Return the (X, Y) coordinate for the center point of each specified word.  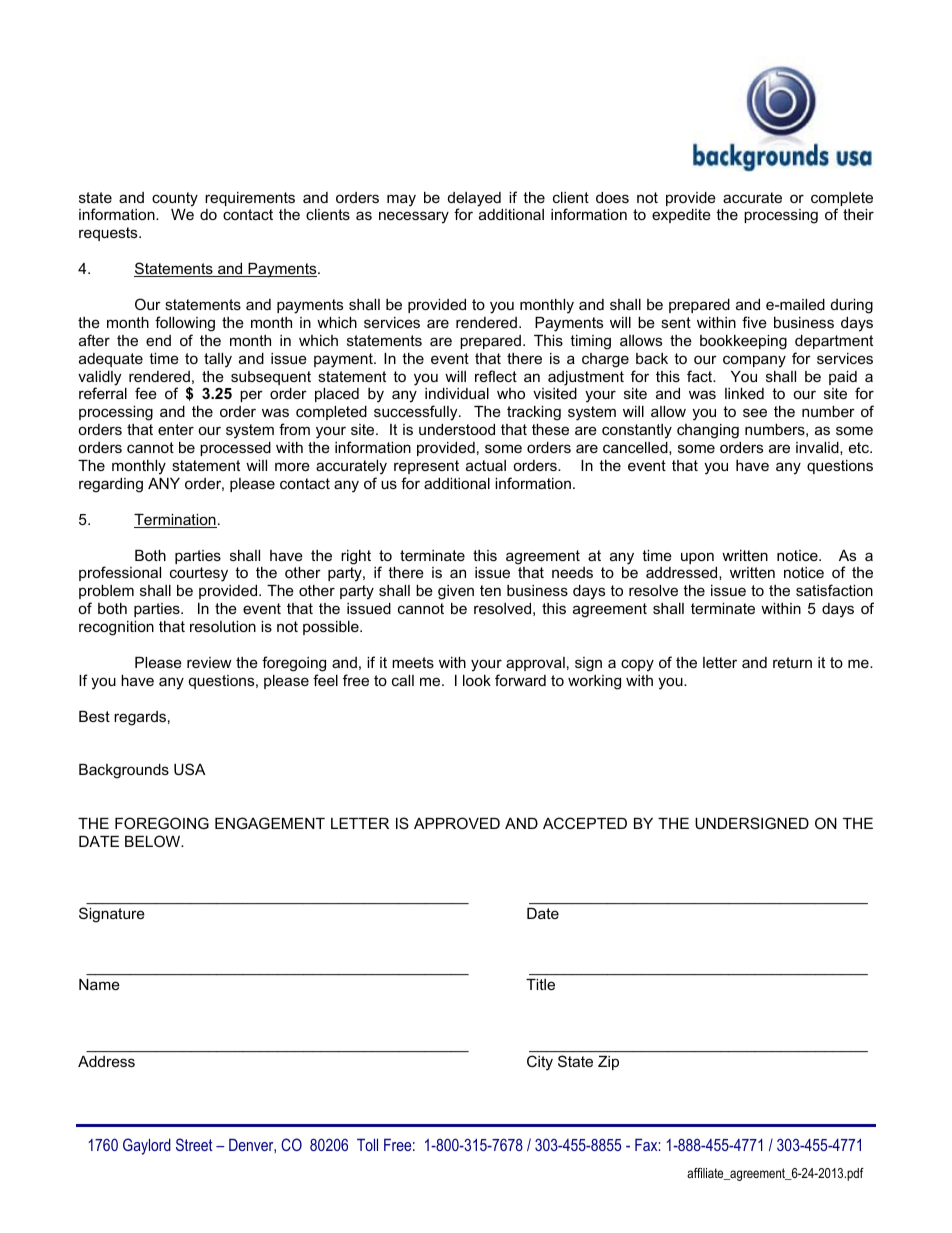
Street (194, 1144)
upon (697, 558)
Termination (175, 521)
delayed (474, 200)
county (175, 199)
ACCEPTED (585, 823)
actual (486, 465)
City (540, 1063)
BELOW (154, 841)
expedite (681, 216)
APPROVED (457, 823)
